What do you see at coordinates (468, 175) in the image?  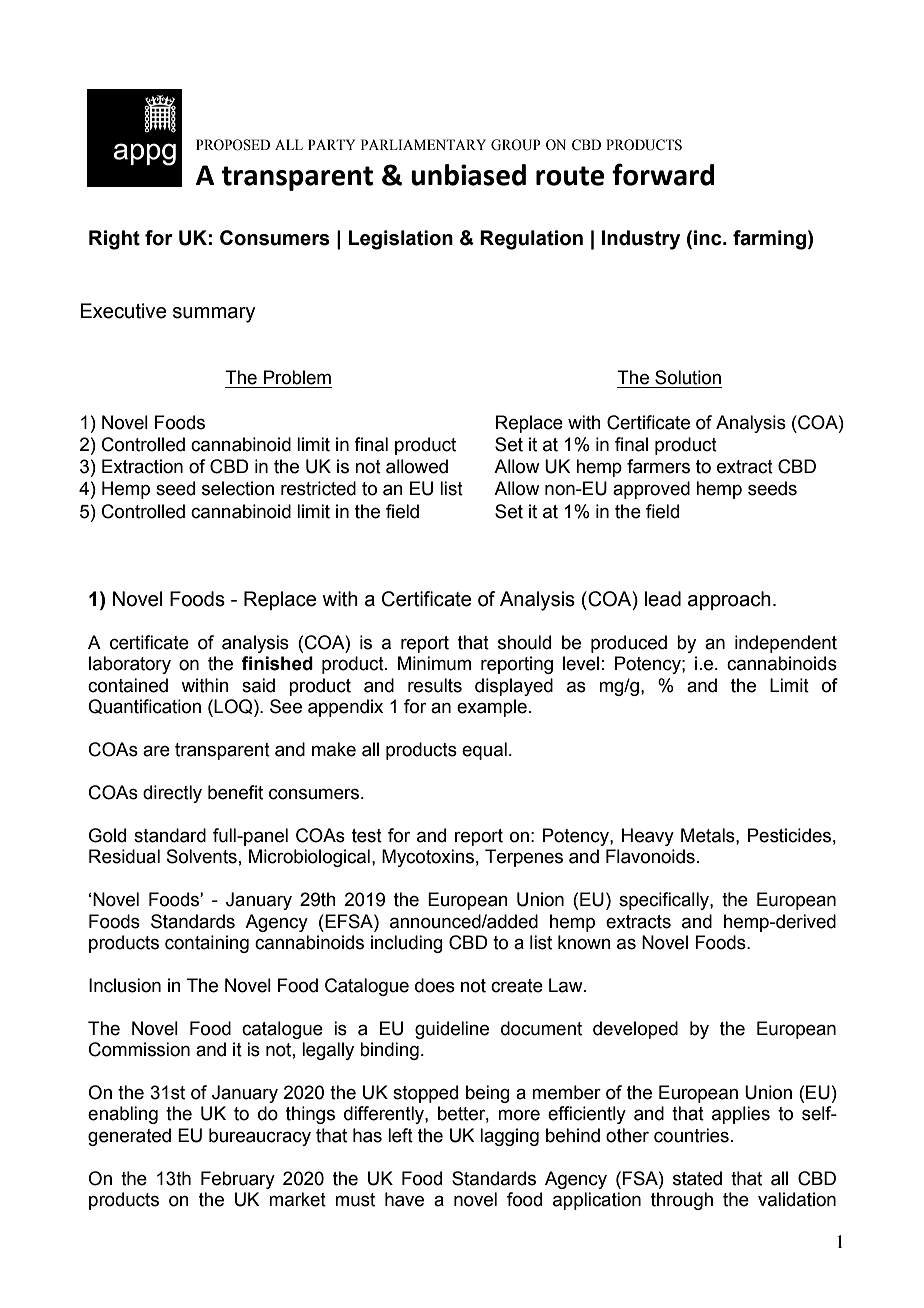 I see `unbiased` at bounding box center [468, 175].
